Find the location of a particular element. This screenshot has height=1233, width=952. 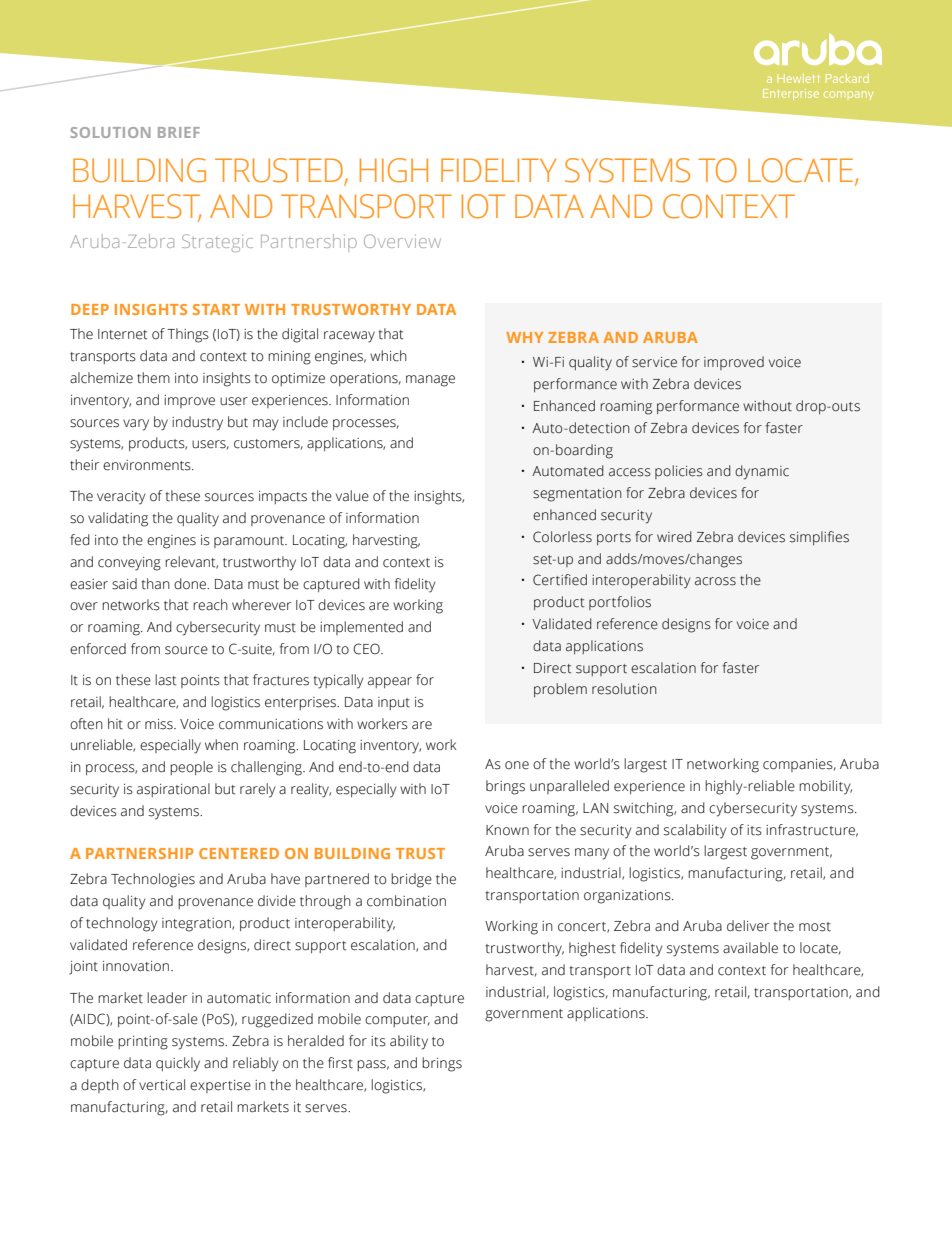

BRIEF is located at coordinates (179, 132).
